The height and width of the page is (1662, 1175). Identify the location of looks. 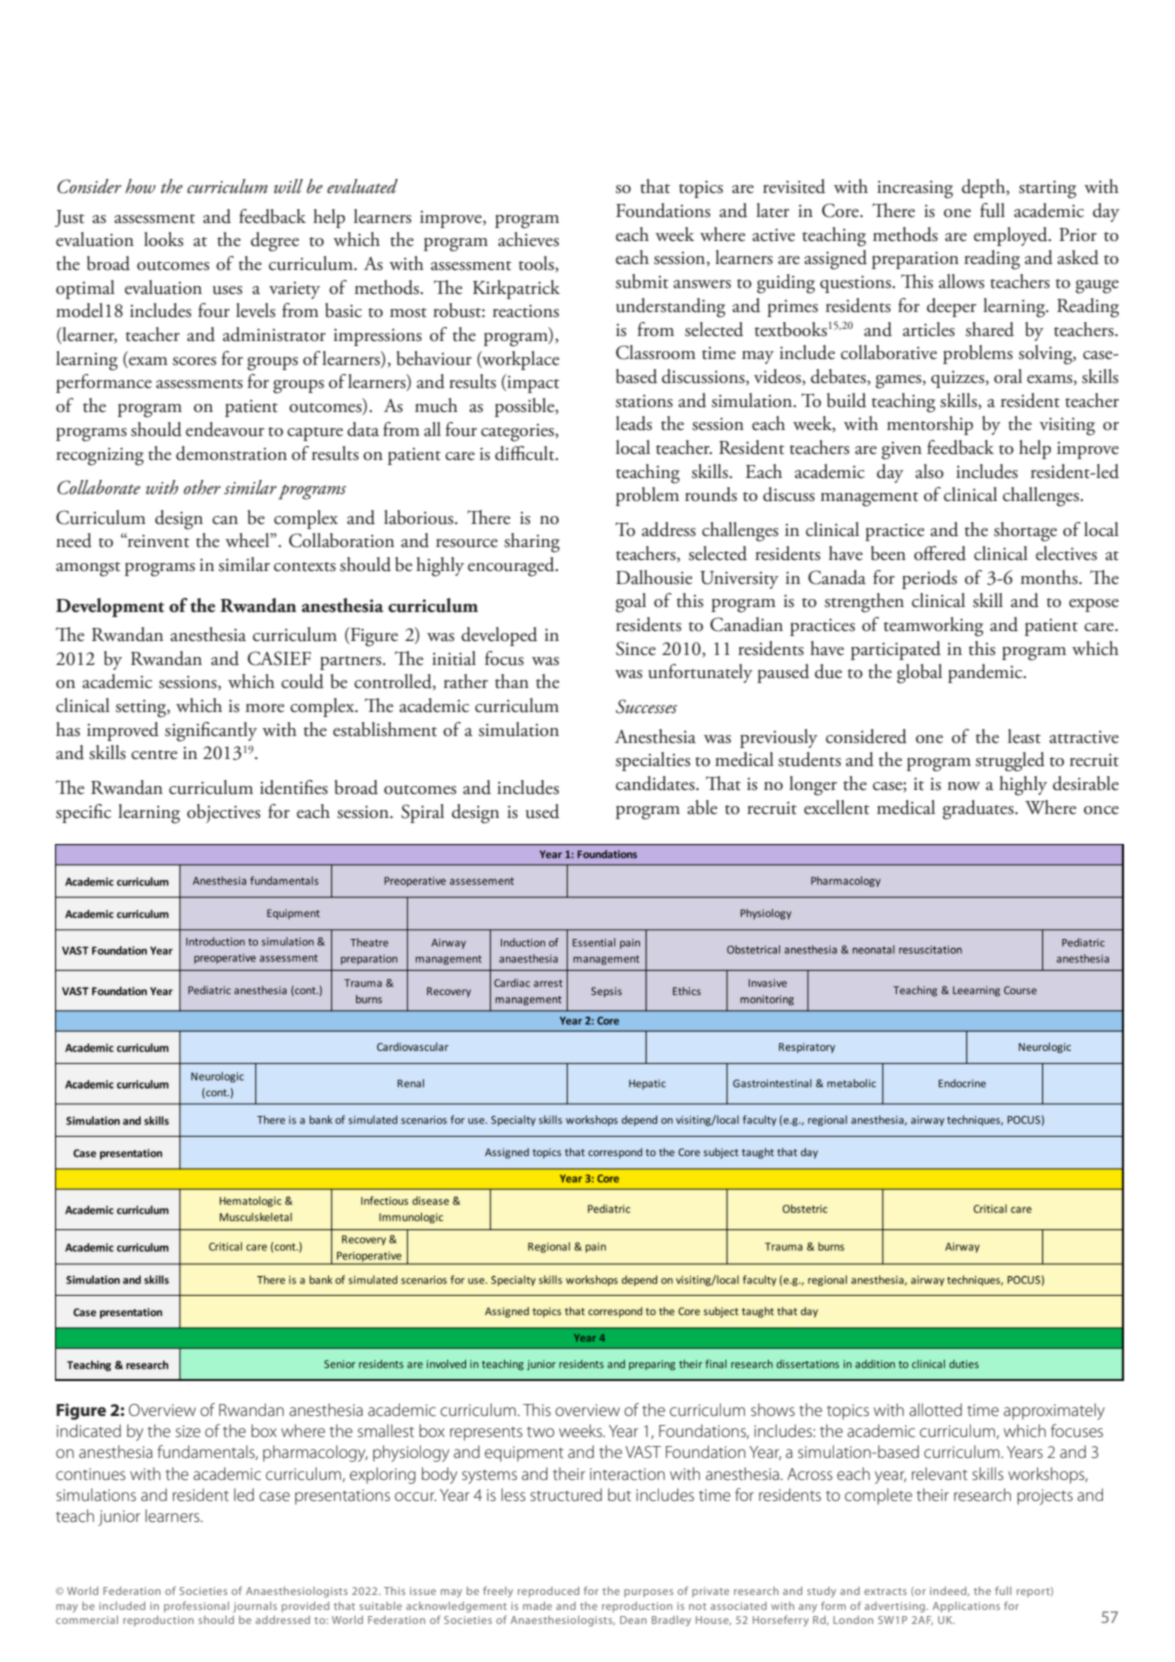
(163, 239).
